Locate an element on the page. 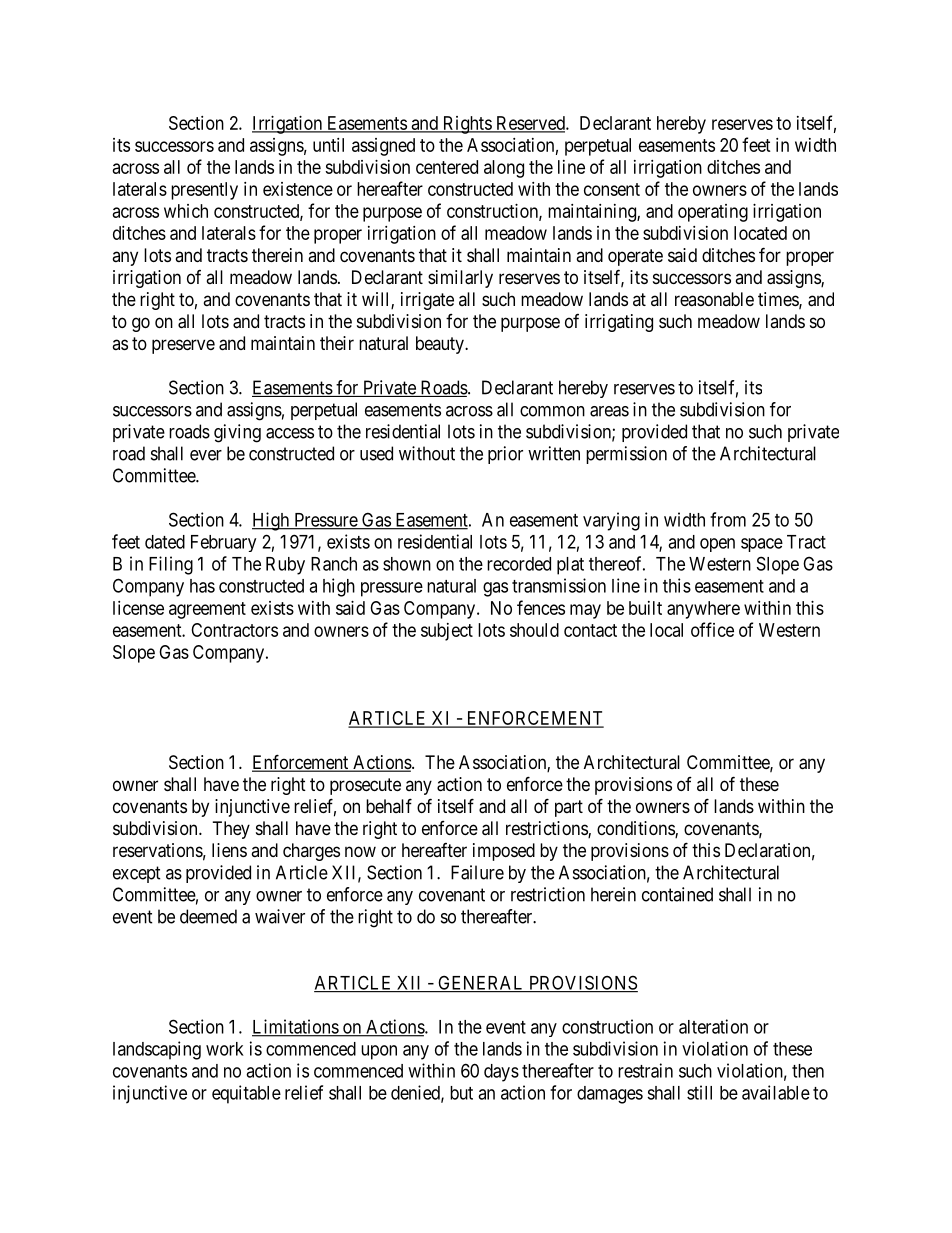 The image size is (952, 1233). centered is located at coordinates (447, 167).
